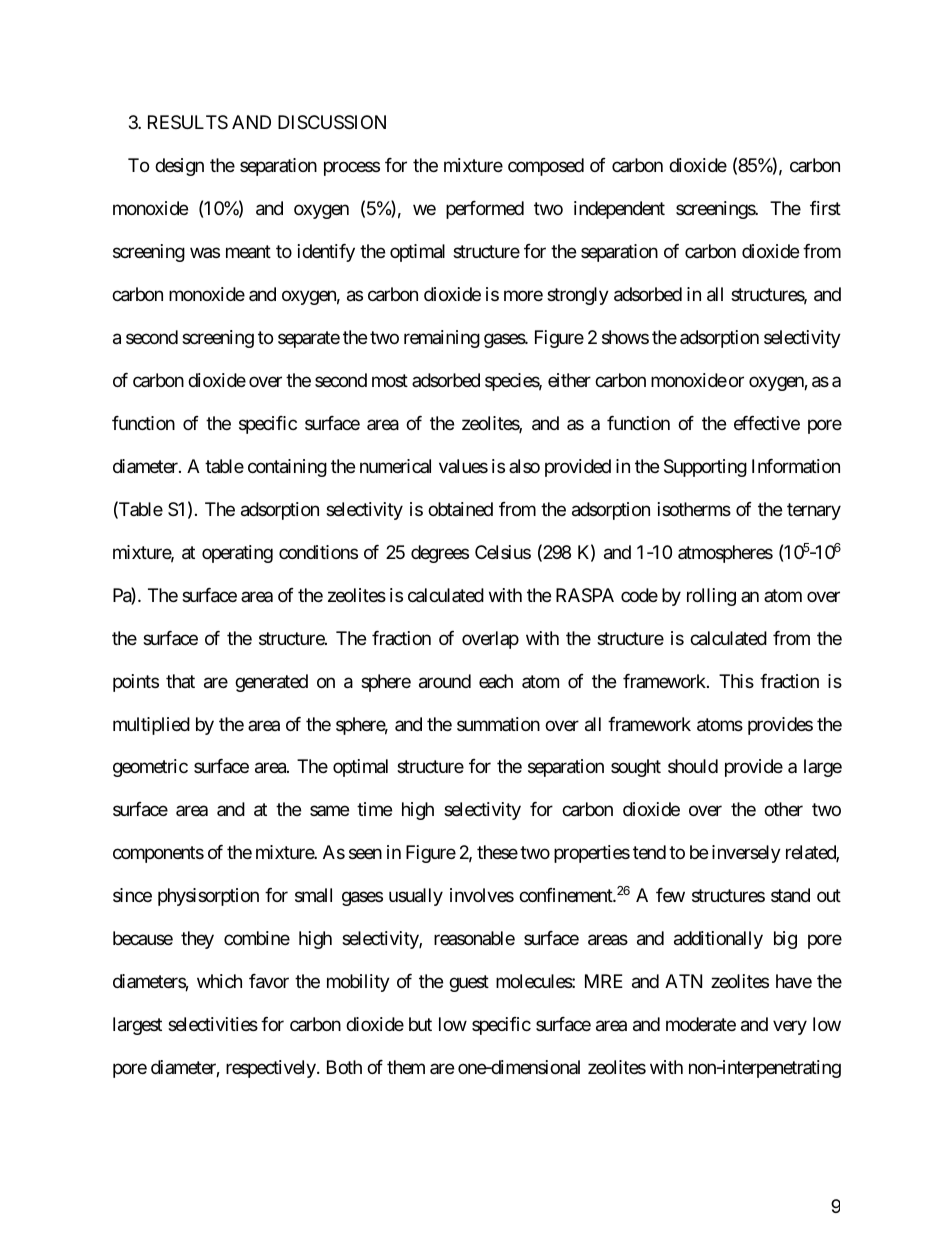 This document has height=1233, width=952. I want to click on each, so click(496, 681).
